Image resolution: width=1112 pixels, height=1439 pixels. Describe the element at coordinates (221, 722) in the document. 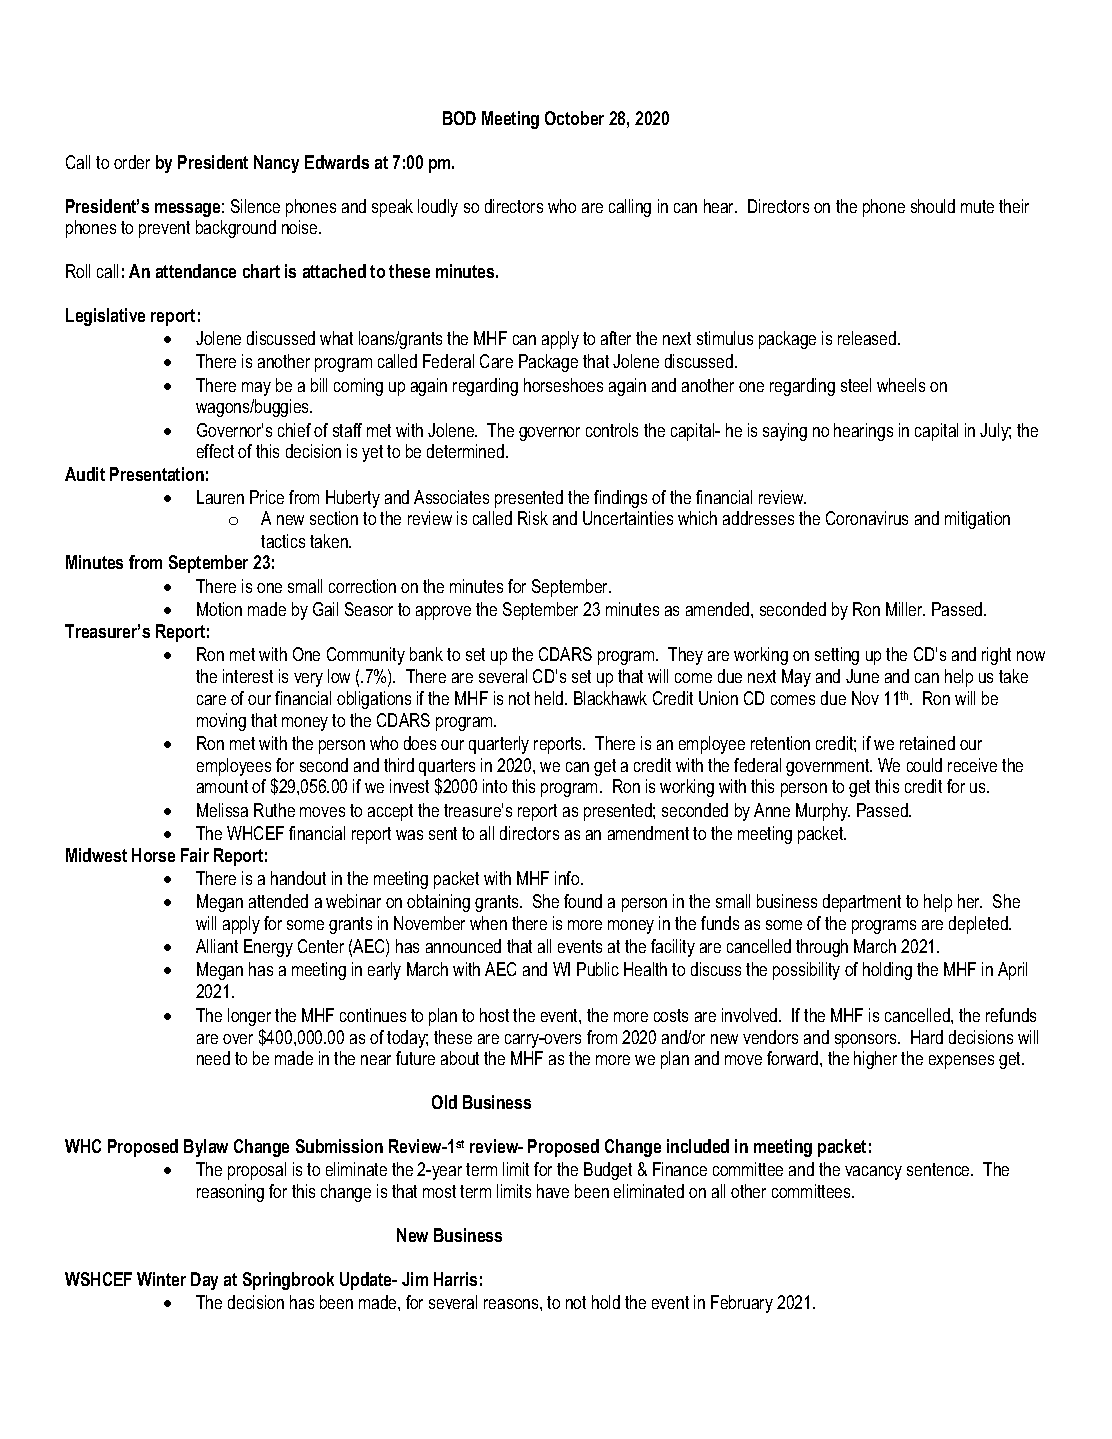

I see `moving` at that location.
